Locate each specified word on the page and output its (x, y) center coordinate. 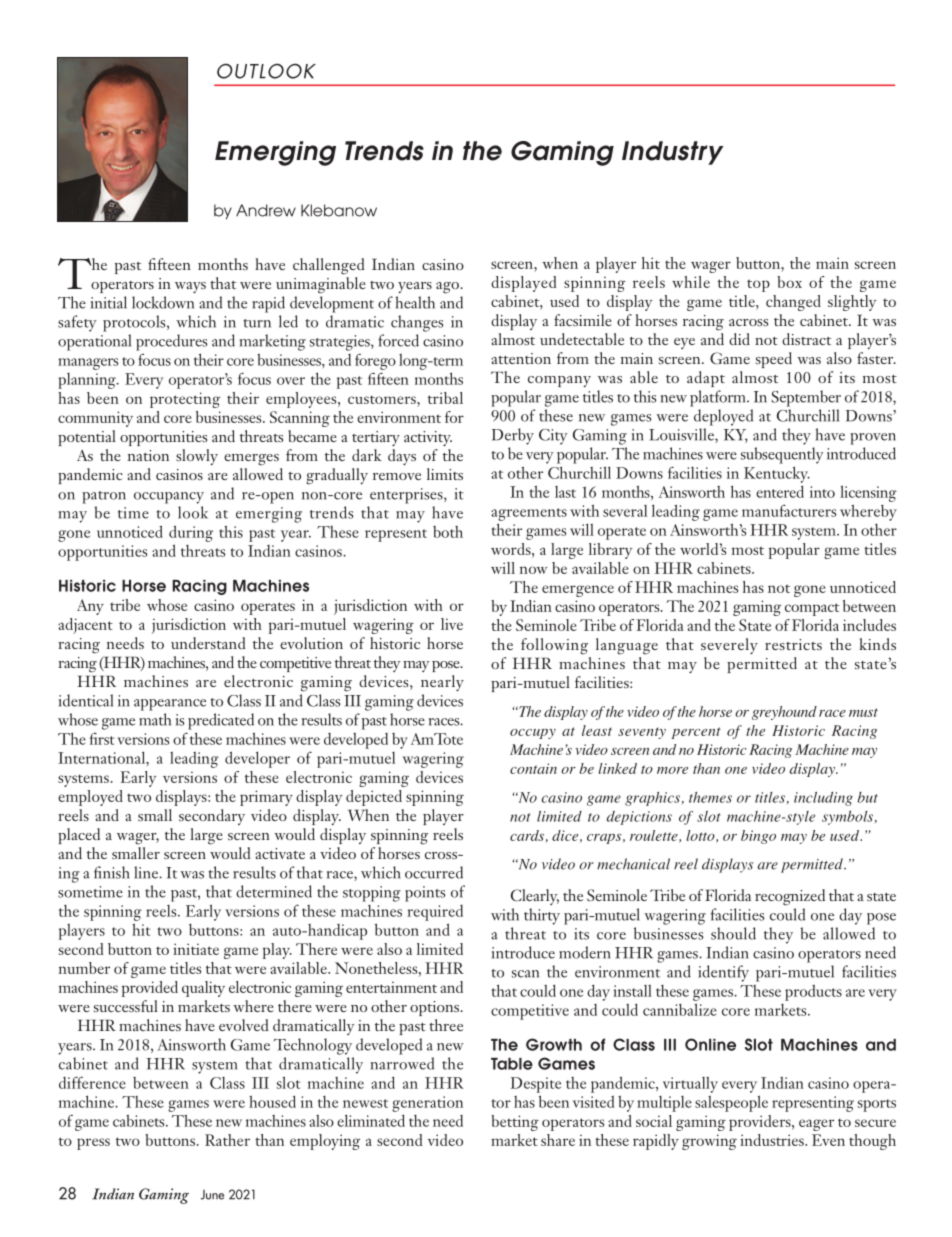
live (452, 624)
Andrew (266, 210)
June (212, 1195)
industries (773, 1140)
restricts (793, 644)
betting (515, 1123)
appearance (170, 705)
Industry (672, 153)
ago (448, 288)
